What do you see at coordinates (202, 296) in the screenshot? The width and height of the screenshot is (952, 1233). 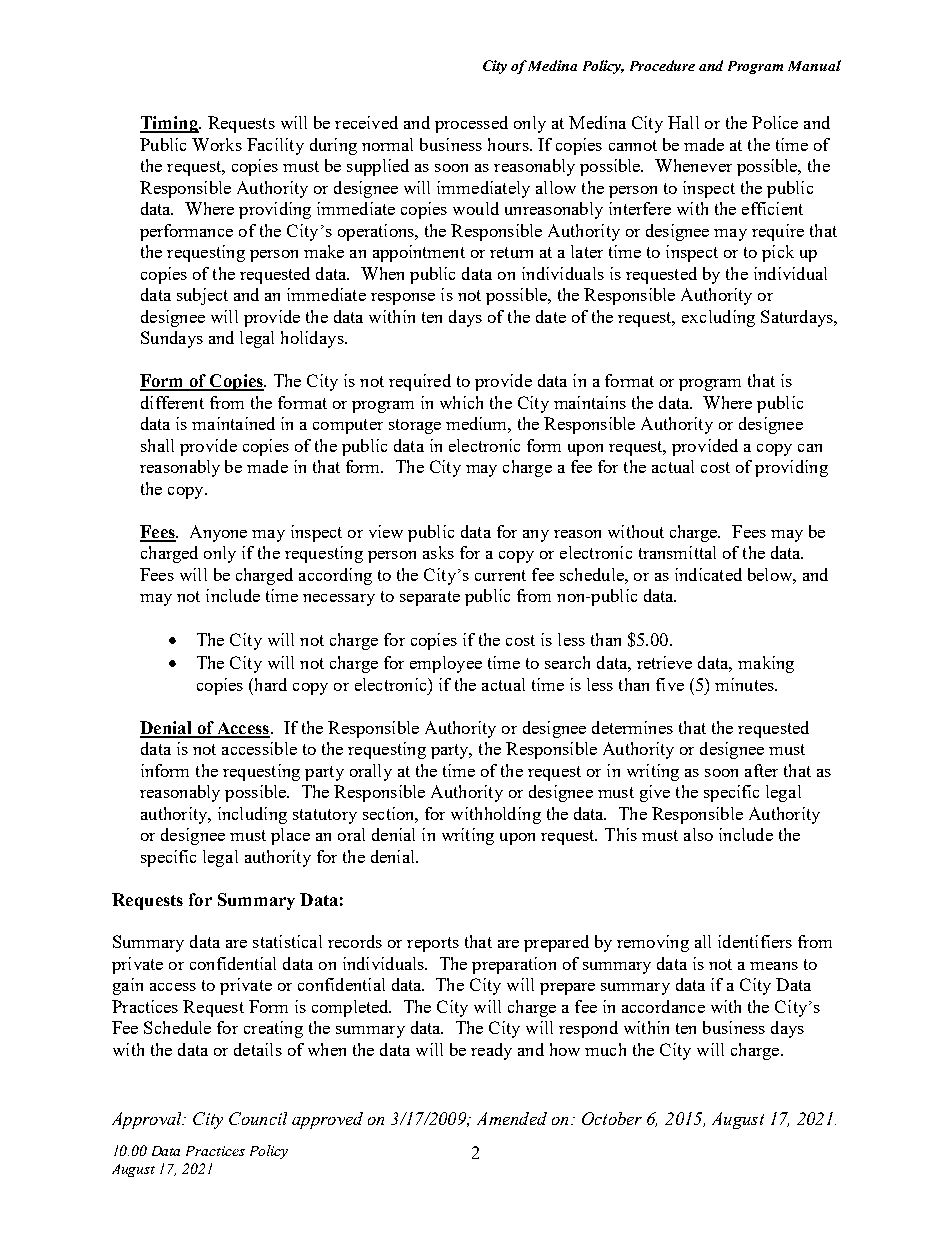 I see `subject` at bounding box center [202, 296].
